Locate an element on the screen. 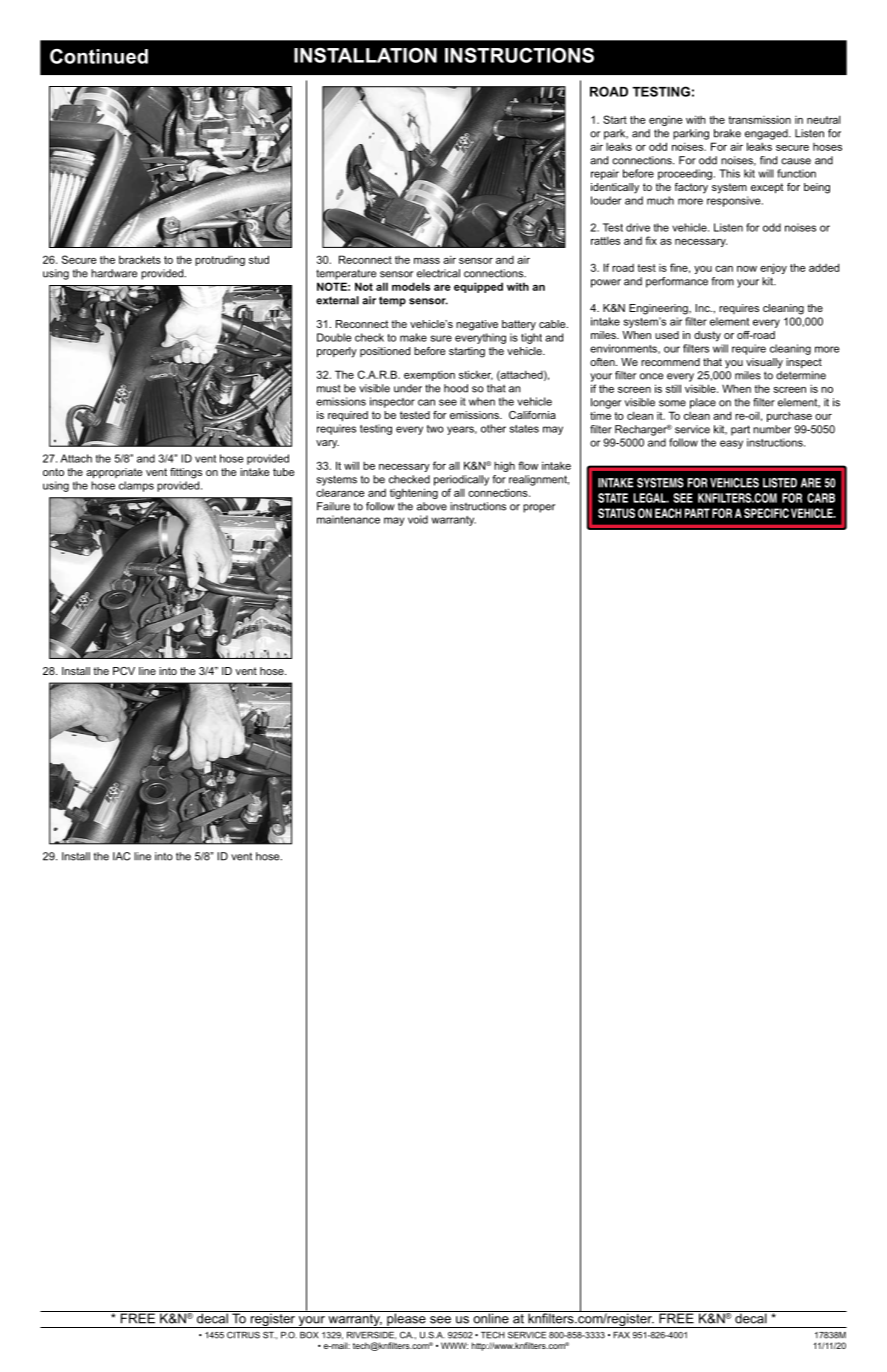  FAX is located at coordinates (621, 1335).
